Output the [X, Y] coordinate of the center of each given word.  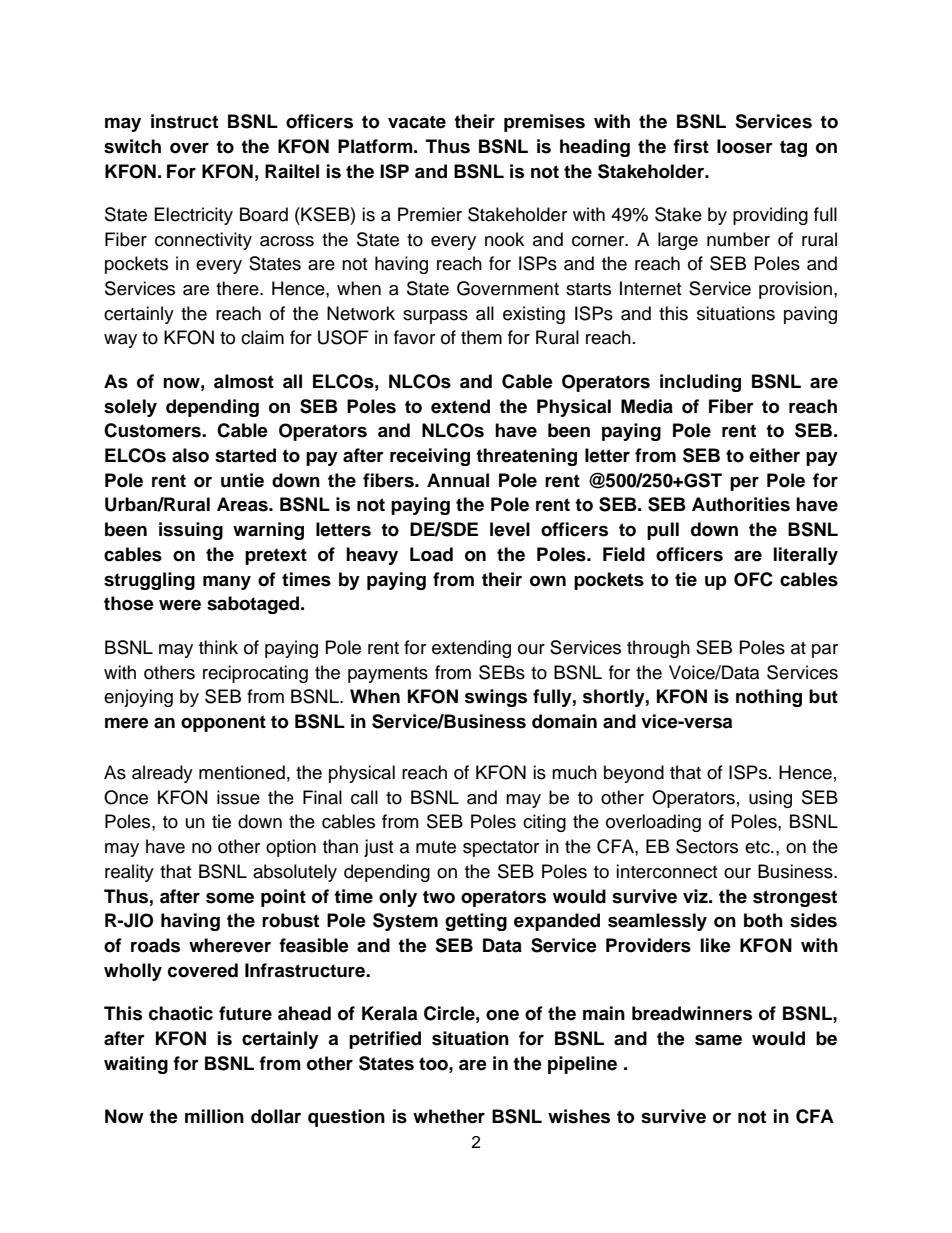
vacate [417, 122]
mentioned [242, 772]
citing [544, 823]
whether [449, 1116]
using [770, 799]
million [214, 1116]
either [774, 455]
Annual [458, 480]
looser [745, 146]
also [190, 455]
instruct [184, 121]
